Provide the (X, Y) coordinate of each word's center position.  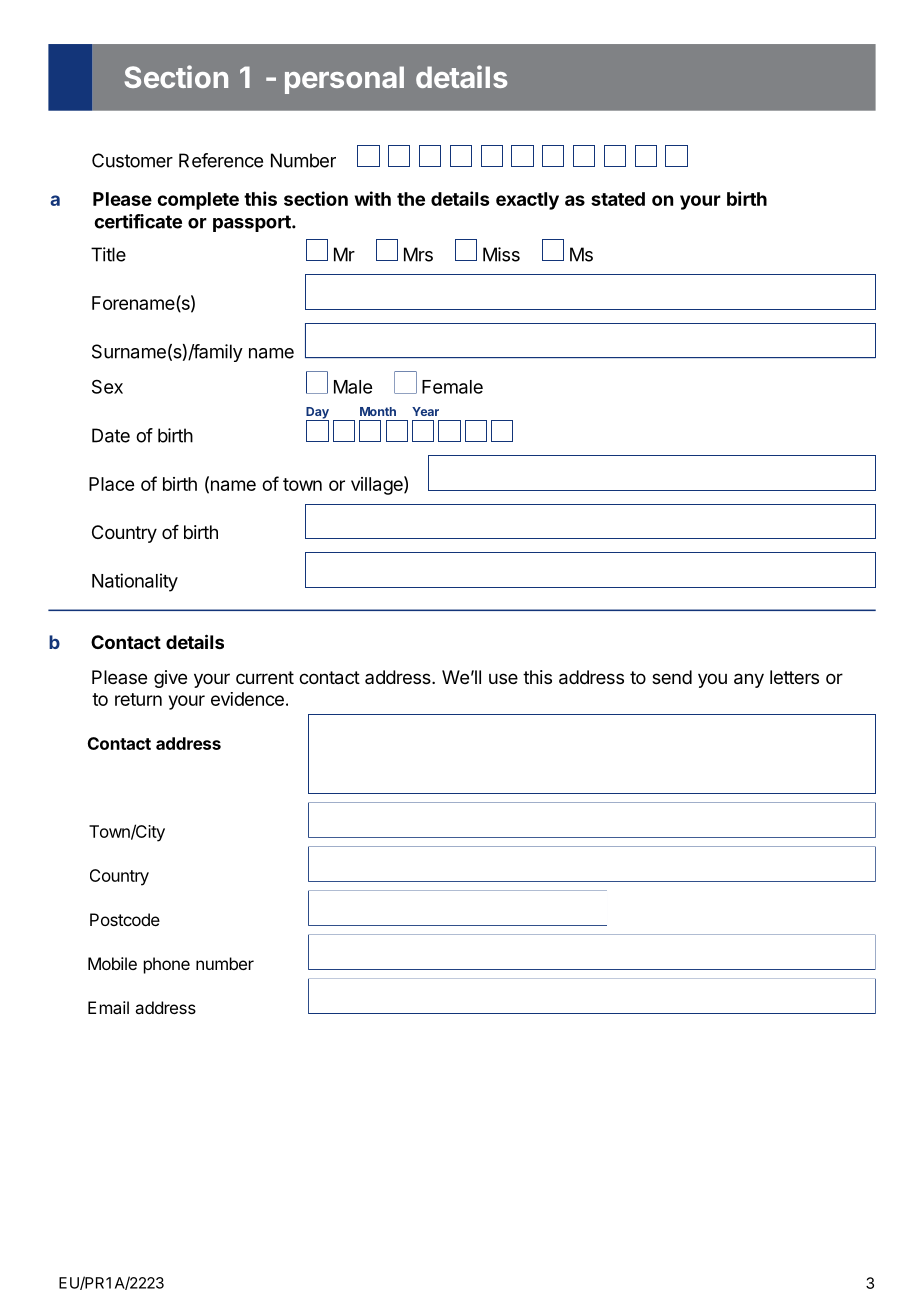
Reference (221, 160)
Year (425, 411)
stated (618, 199)
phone (167, 965)
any (749, 680)
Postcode (125, 919)
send (672, 677)
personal (344, 80)
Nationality (135, 582)
